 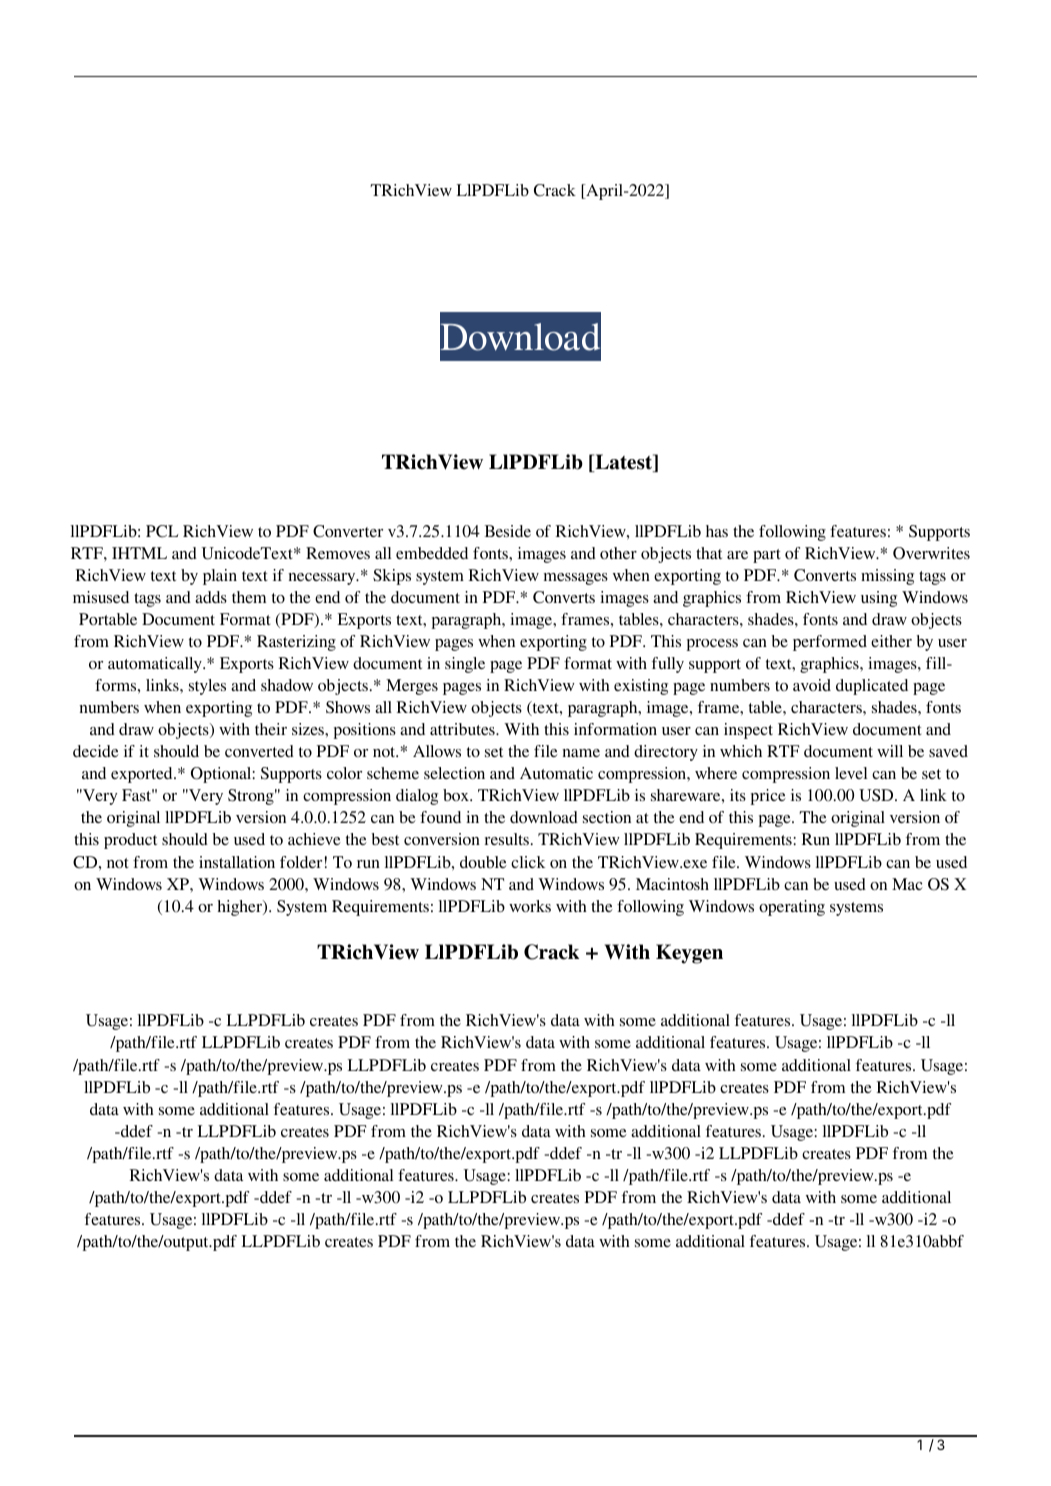 What do you see at coordinates (530, 906) in the screenshot?
I see `works` at bounding box center [530, 906].
